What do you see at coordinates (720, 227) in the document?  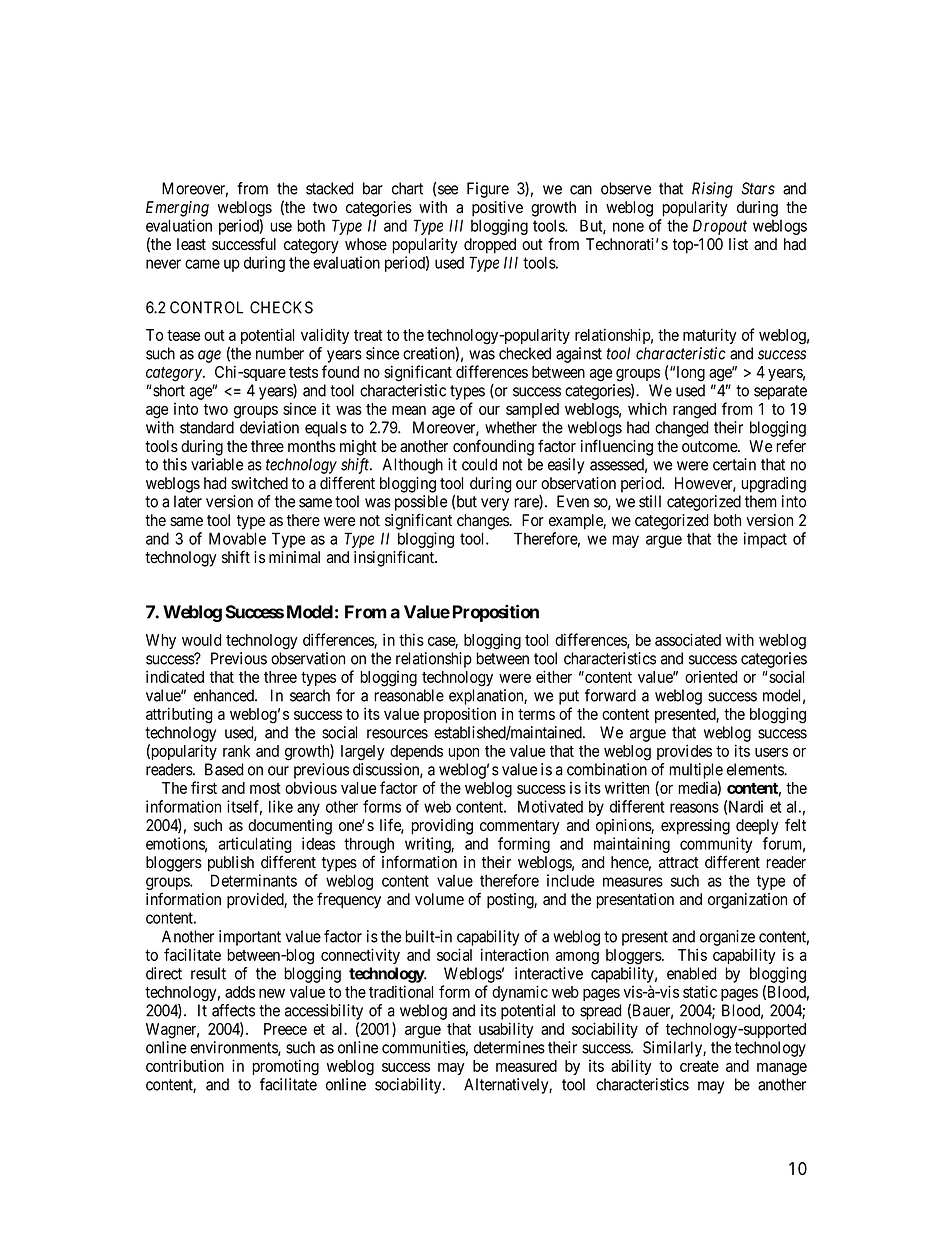 I see `Dropout` at bounding box center [720, 227].
